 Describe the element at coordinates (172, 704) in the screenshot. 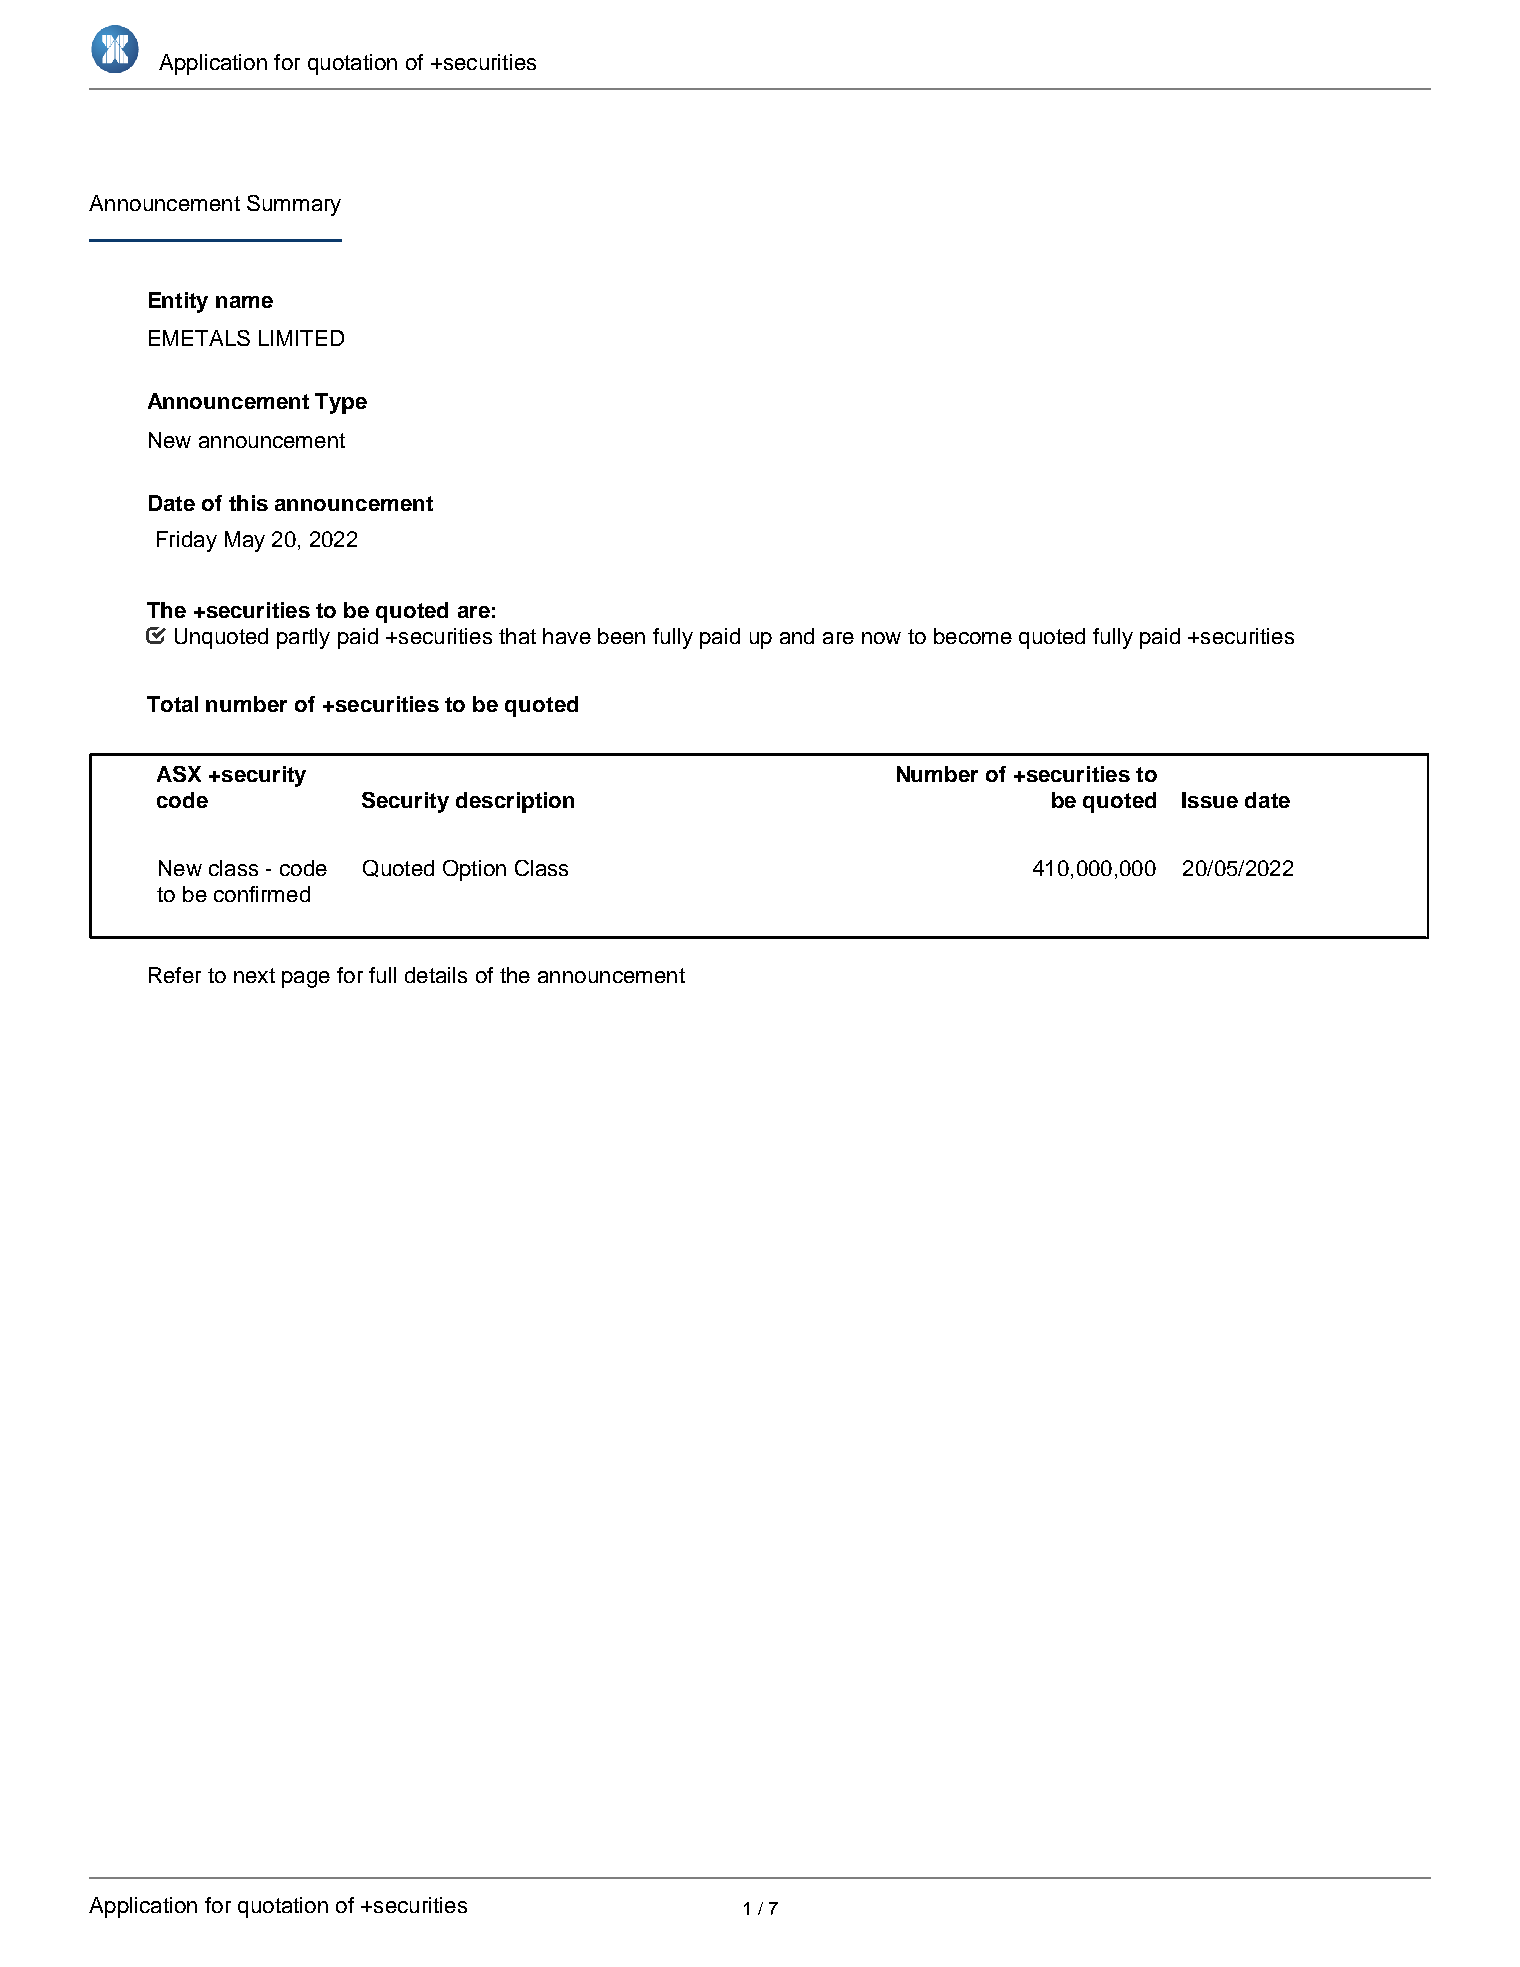

I see `Total` at that location.
